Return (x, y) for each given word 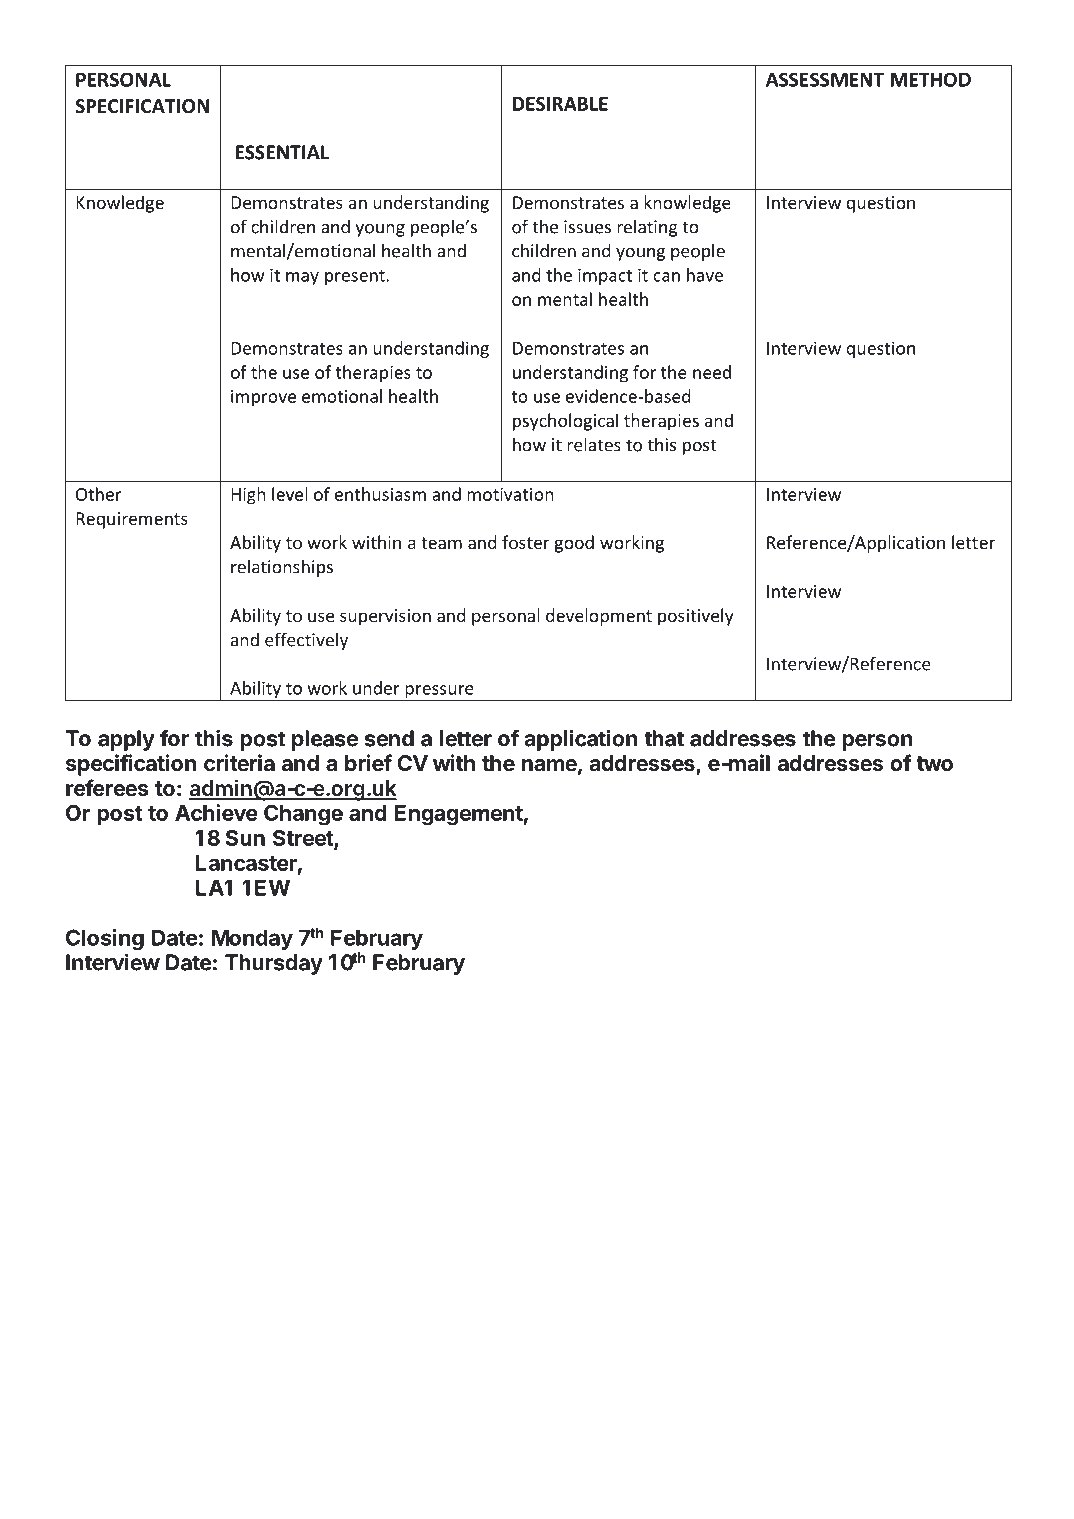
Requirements (132, 520)
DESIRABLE (560, 104)
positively (696, 617)
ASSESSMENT (825, 79)
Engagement (459, 815)
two (934, 763)
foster (526, 542)
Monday (252, 939)
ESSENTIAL (282, 152)
